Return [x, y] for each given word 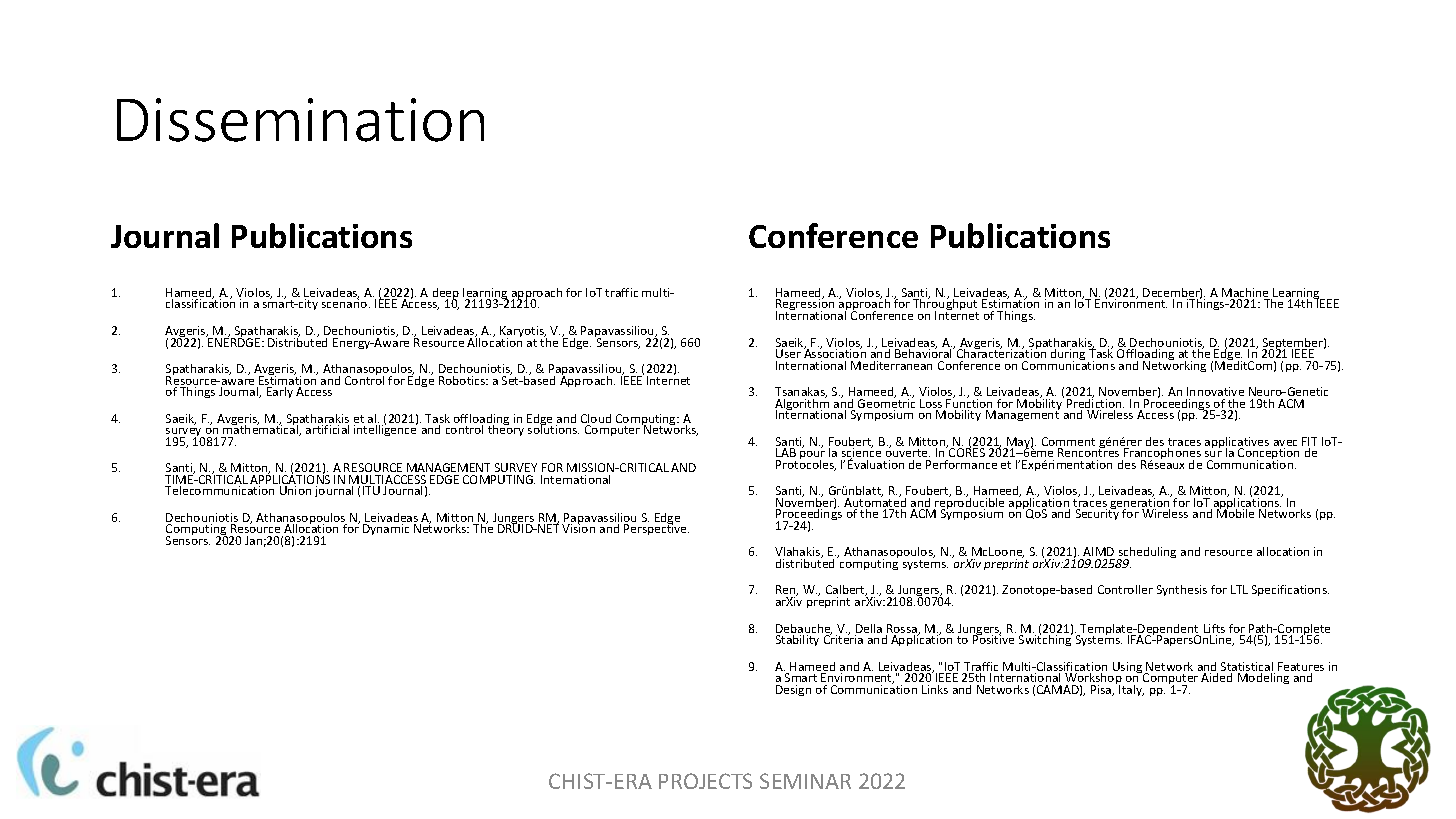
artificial [327, 429]
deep [446, 295]
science [861, 453]
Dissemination [300, 120]
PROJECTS [705, 781]
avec [1285, 444]
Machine [1246, 294]
